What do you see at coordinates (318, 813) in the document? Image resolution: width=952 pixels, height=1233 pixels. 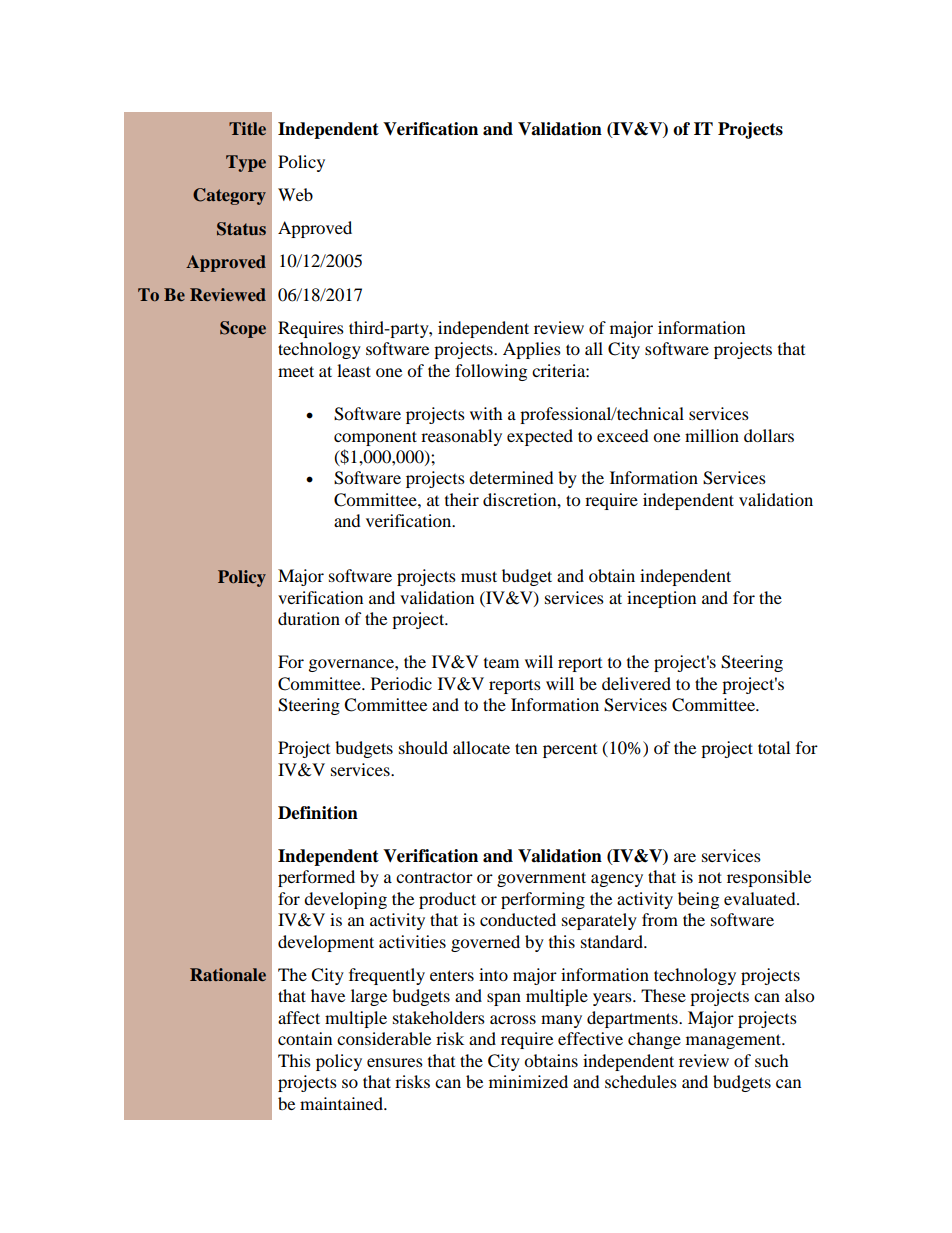 I see `Definition` at bounding box center [318, 813].
